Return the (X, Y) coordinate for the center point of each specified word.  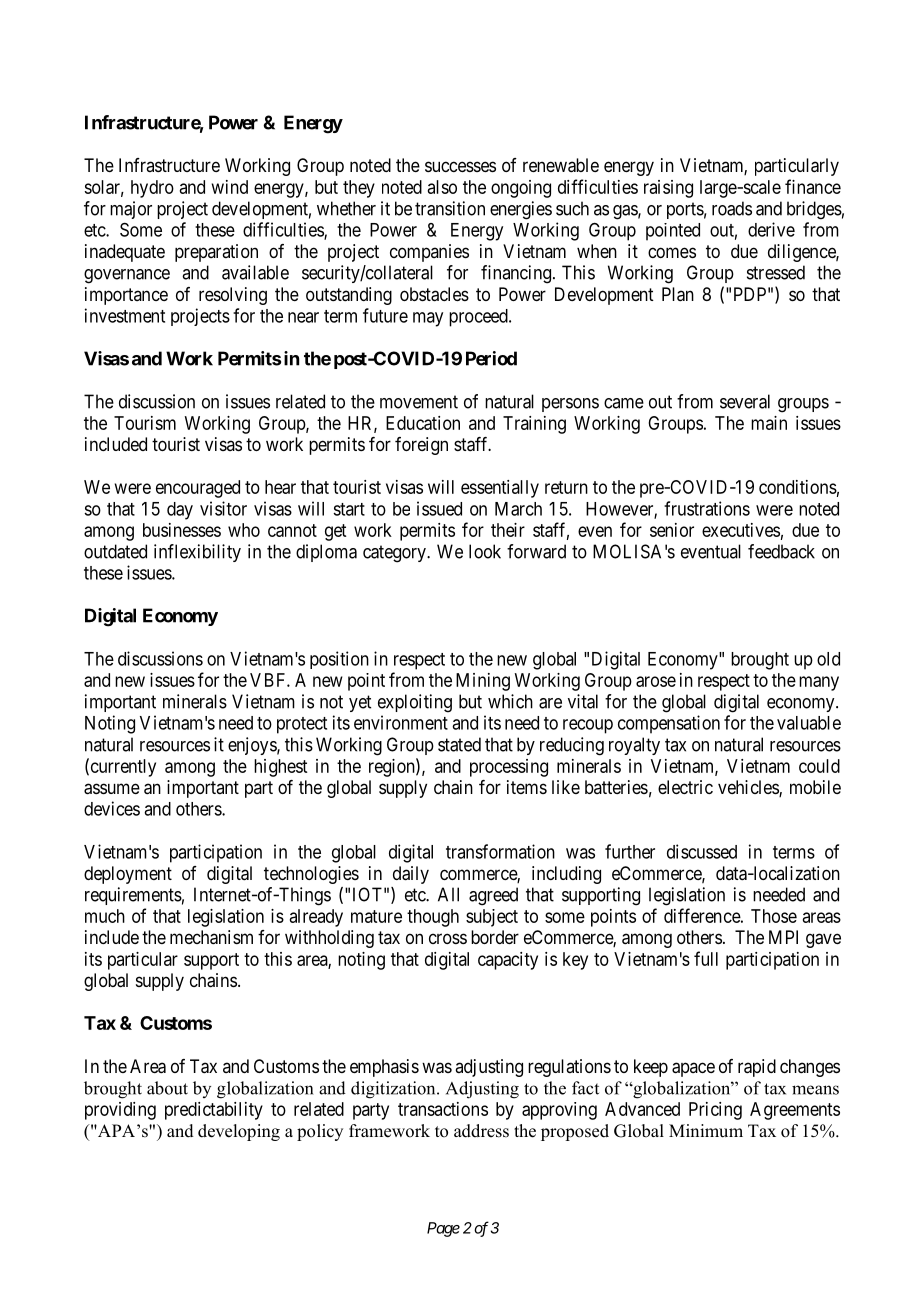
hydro (152, 189)
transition (450, 208)
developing (239, 1132)
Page (443, 1229)
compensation (669, 724)
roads (732, 208)
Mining (483, 682)
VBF (269, 680)
